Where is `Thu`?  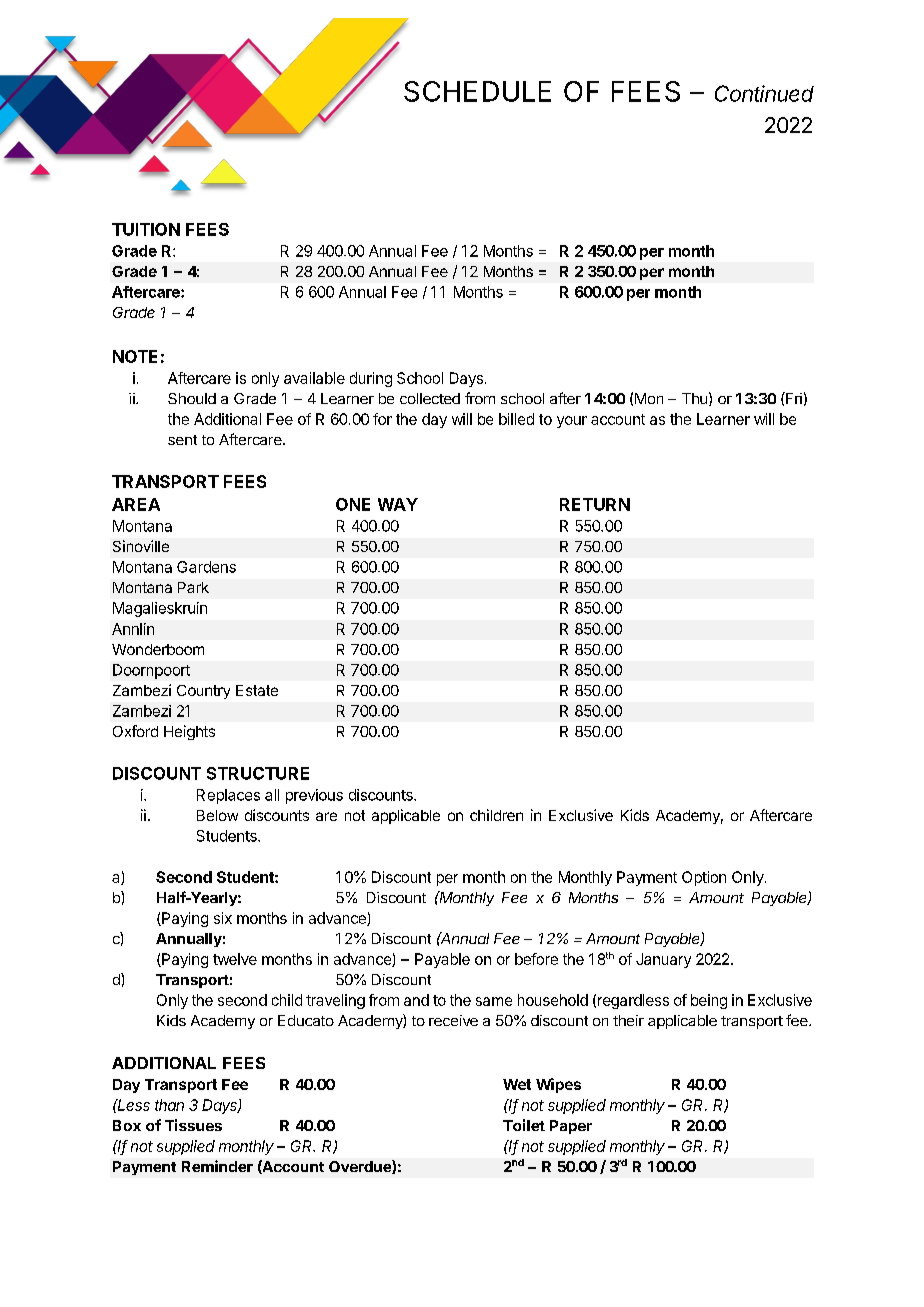 Thu is located at coordinates (694, 398).
